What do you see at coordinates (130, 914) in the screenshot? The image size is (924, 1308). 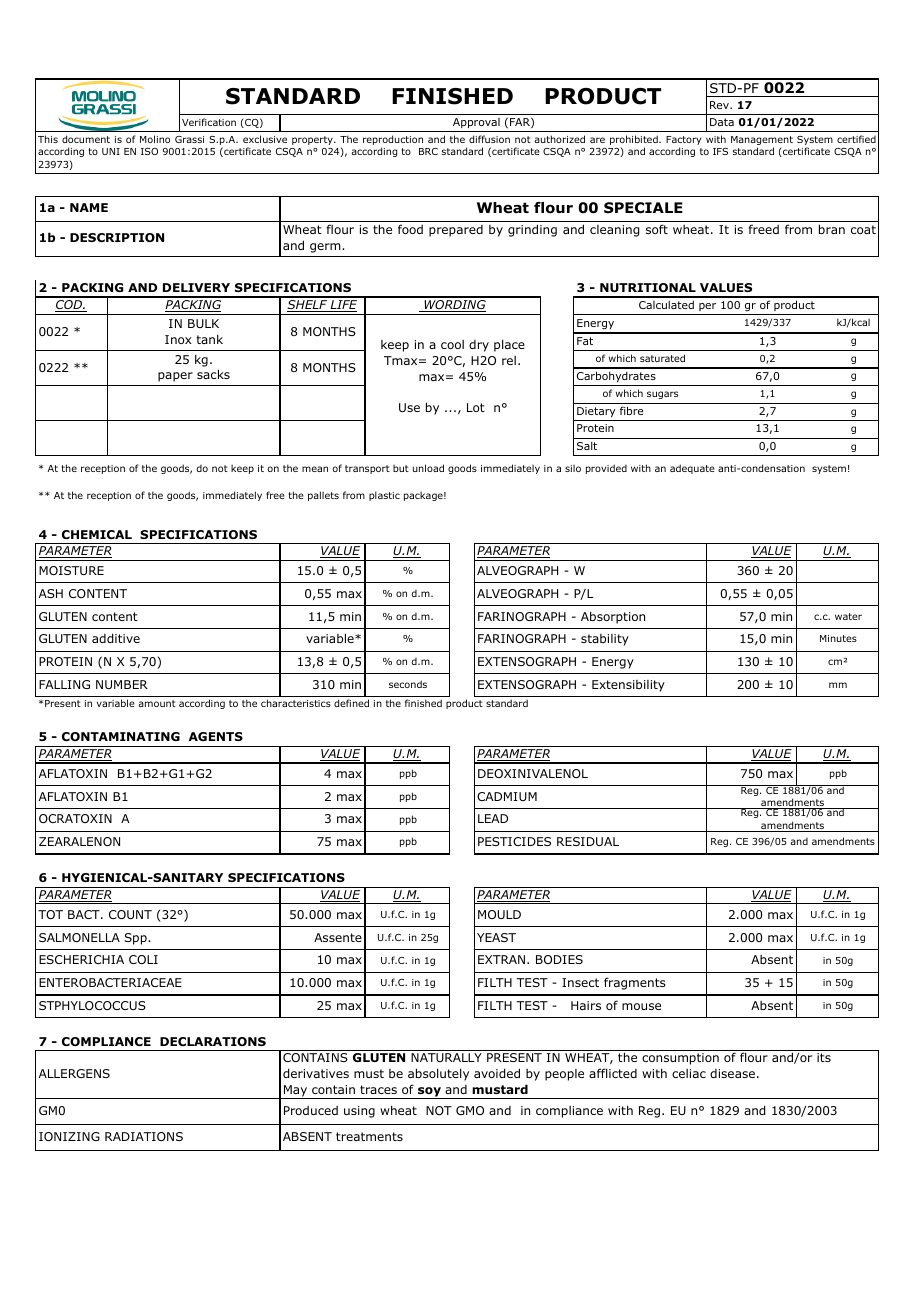 I see `COUNT` at bounding box center [130, 914].
